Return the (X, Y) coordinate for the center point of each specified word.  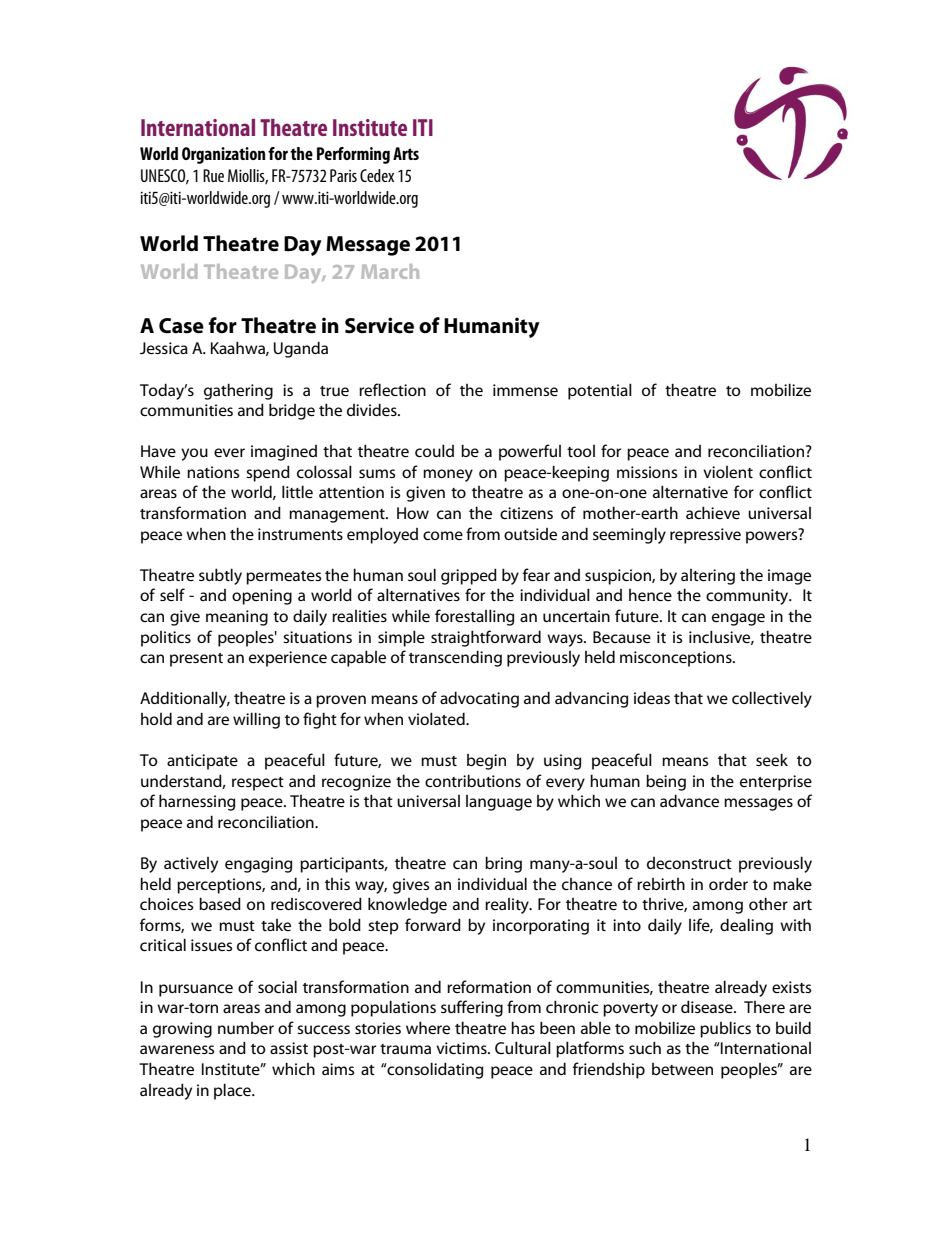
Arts (406, 153)
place (233, 1091)
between (682, 1069)
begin (486, 762)
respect (258, 784)
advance (689, 800)
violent (728, 472)
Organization (223, 155)
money (448, 475)
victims (462, 1048)
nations (213, 472)
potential (600, 391)
